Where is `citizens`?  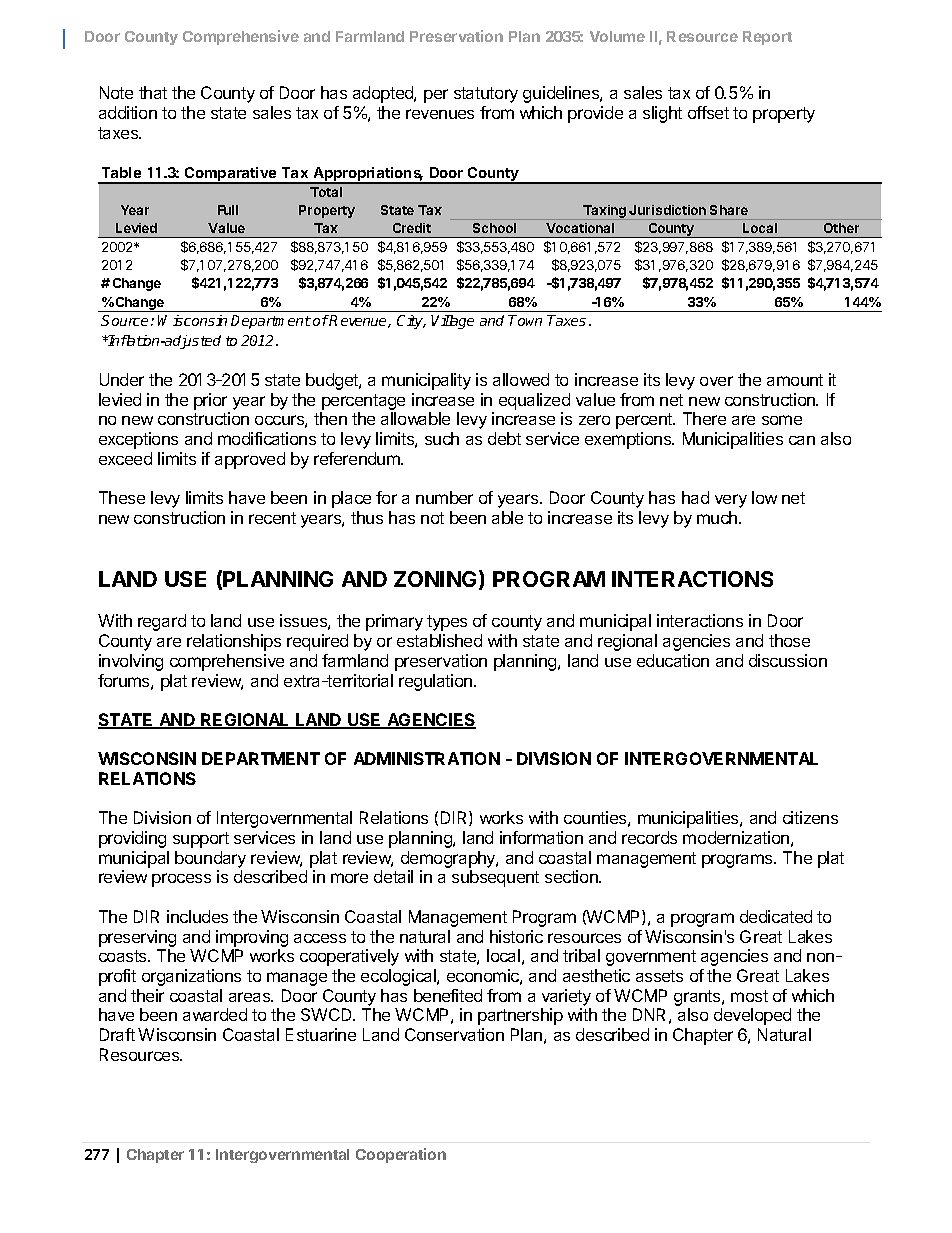
citizens is located at coordinates (810, 817).
